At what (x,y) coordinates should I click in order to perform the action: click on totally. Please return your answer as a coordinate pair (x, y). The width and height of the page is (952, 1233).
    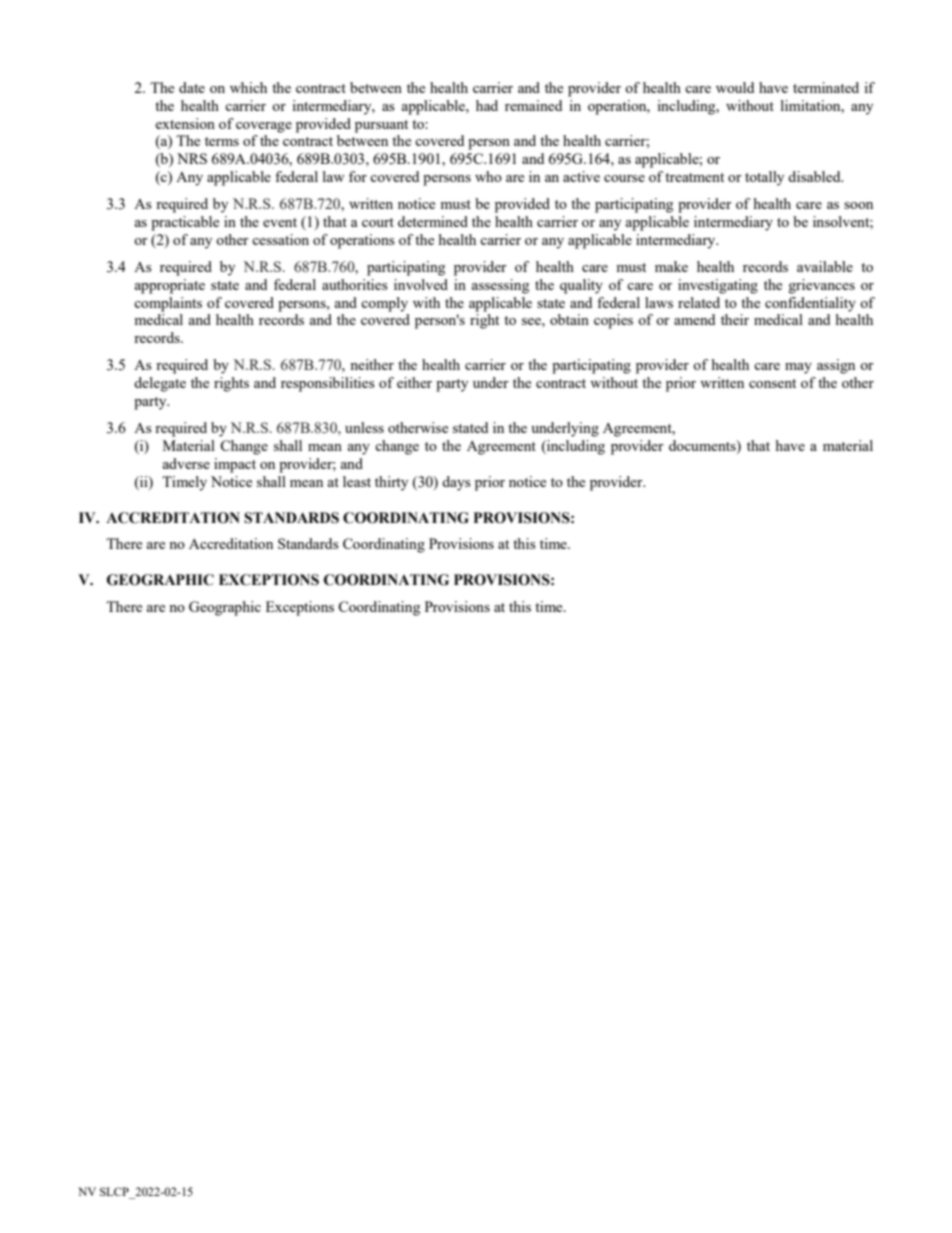
    Looking at the image, I should click on (764, 178).
